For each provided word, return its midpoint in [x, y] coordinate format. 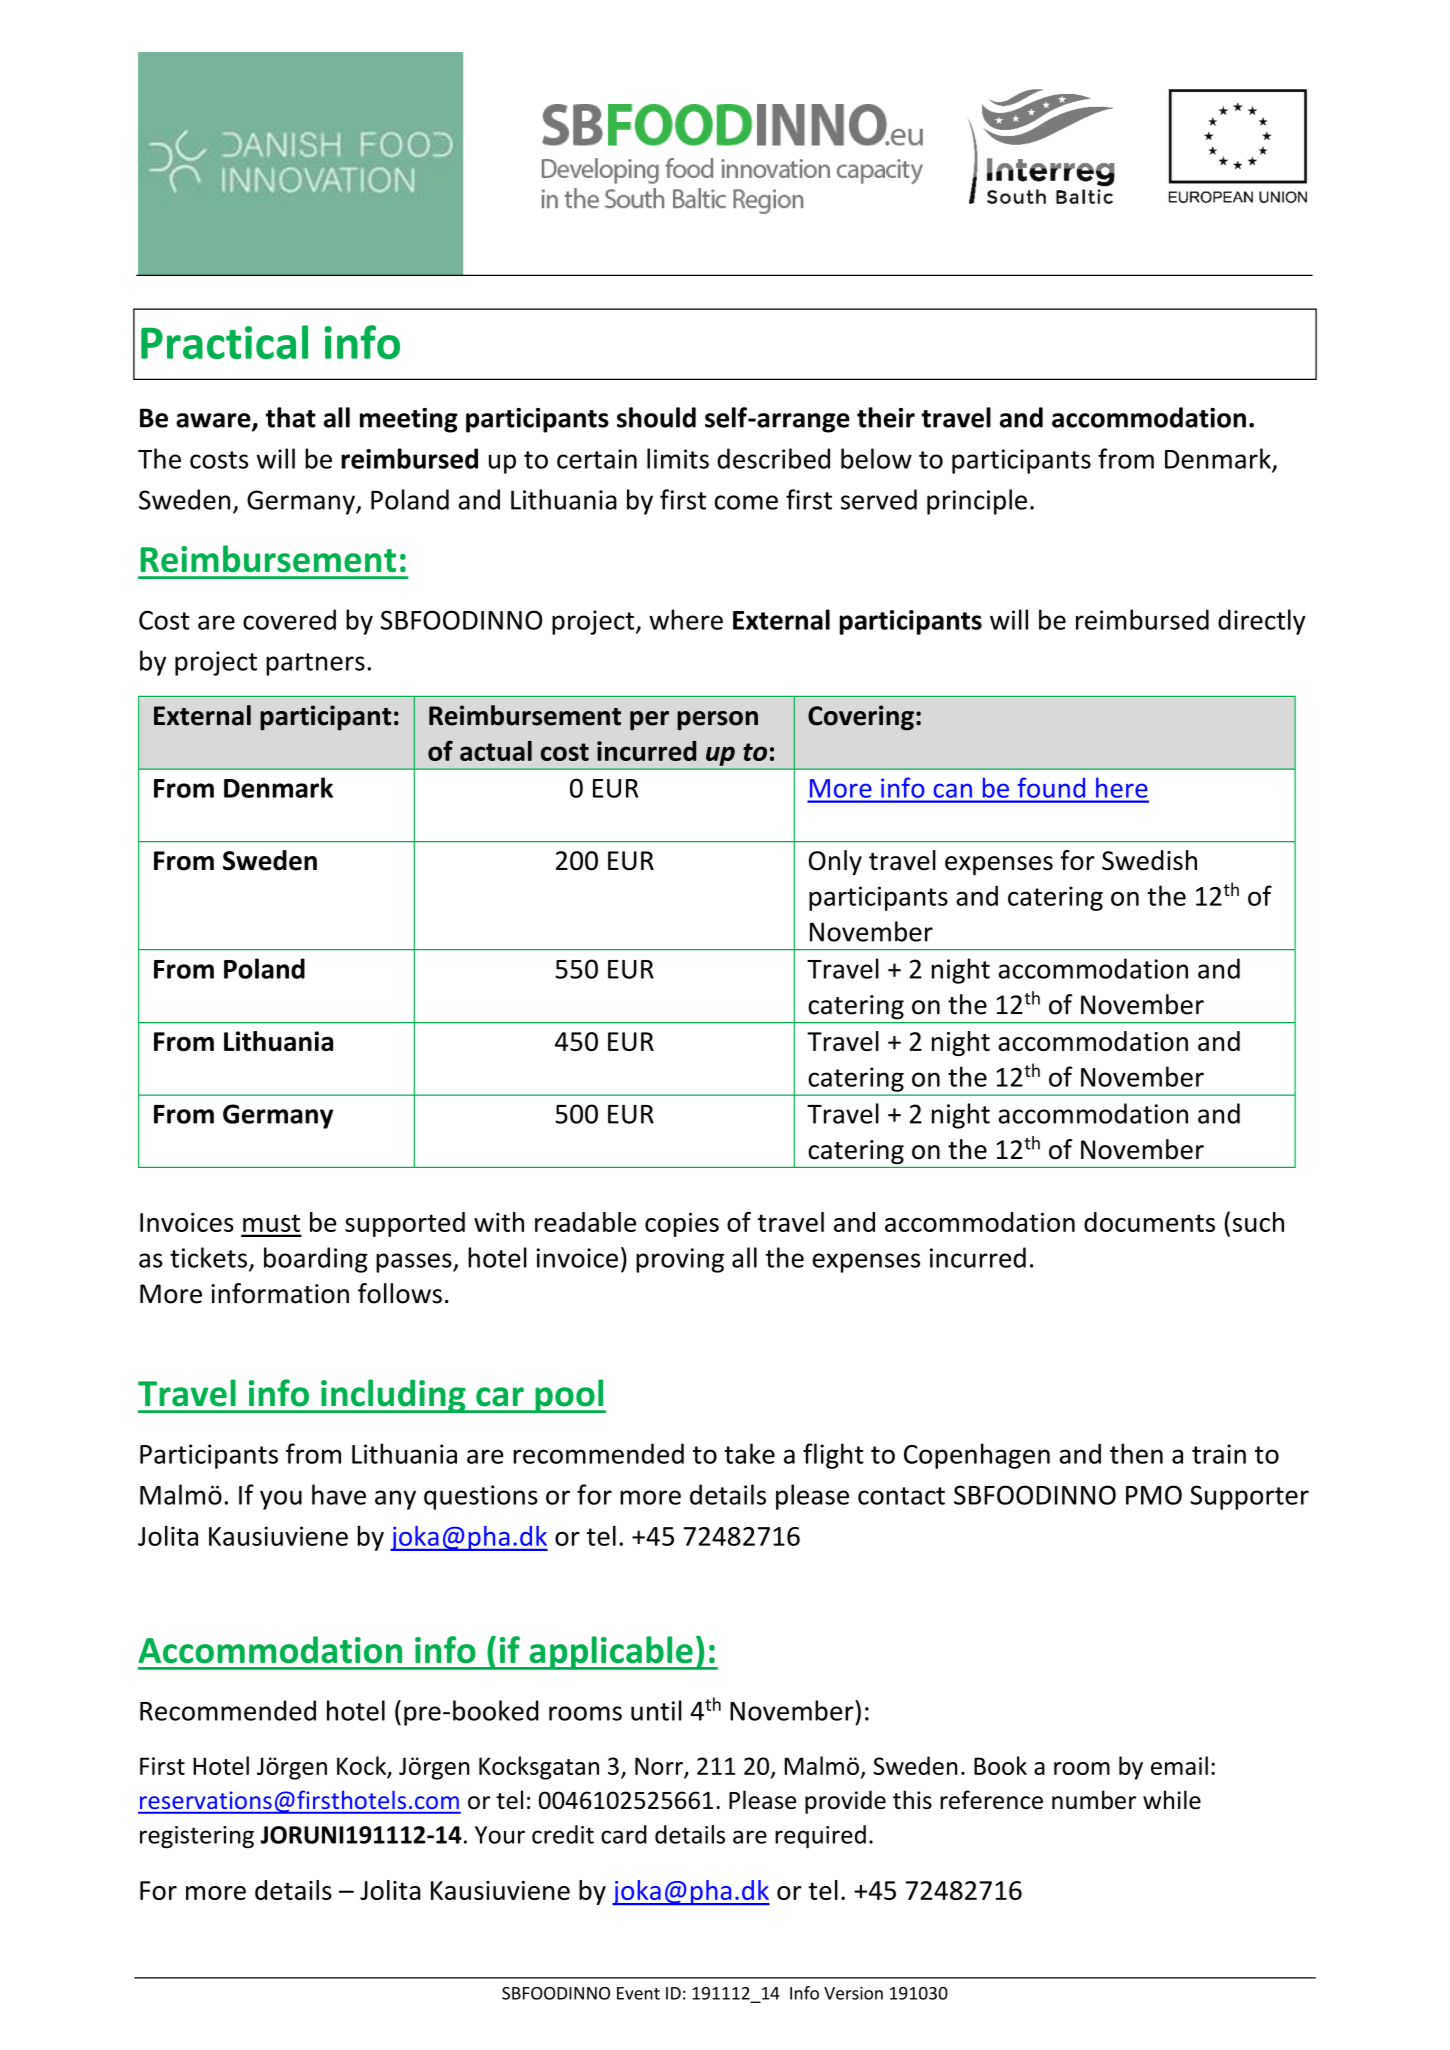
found [1051, 788]
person [717, 720]
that [291, 417]
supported [405, 1224]
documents [1149, 1222]
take [749, 1453]
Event [638, 1993]
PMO [1154, 1495]
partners [315, 664]
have [339, 1494]
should [656, 417]
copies [682, 1225]
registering [197, 1837]
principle [977, 502]
